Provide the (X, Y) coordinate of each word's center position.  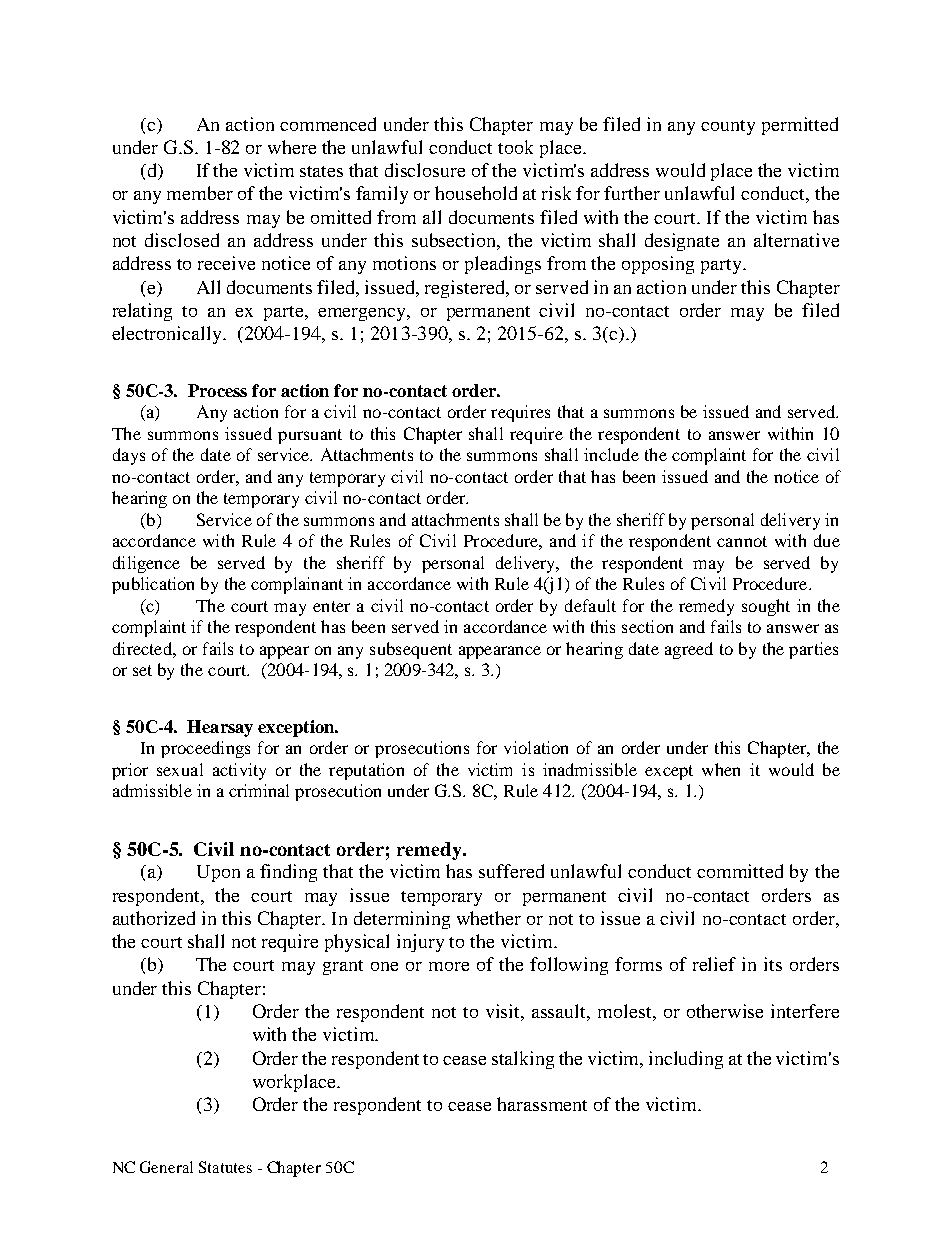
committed (740, 871)
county (728, 127)
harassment (542, 1104)
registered (466, 289)
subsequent (411, 650)
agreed (689, 650)
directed (143, 648)
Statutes (225, 1167)
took (515, 147)
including (686, 1060)
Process (217, 390)
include (611, 454)
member (200, 193)
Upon (218, 873)
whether (489, 918)
